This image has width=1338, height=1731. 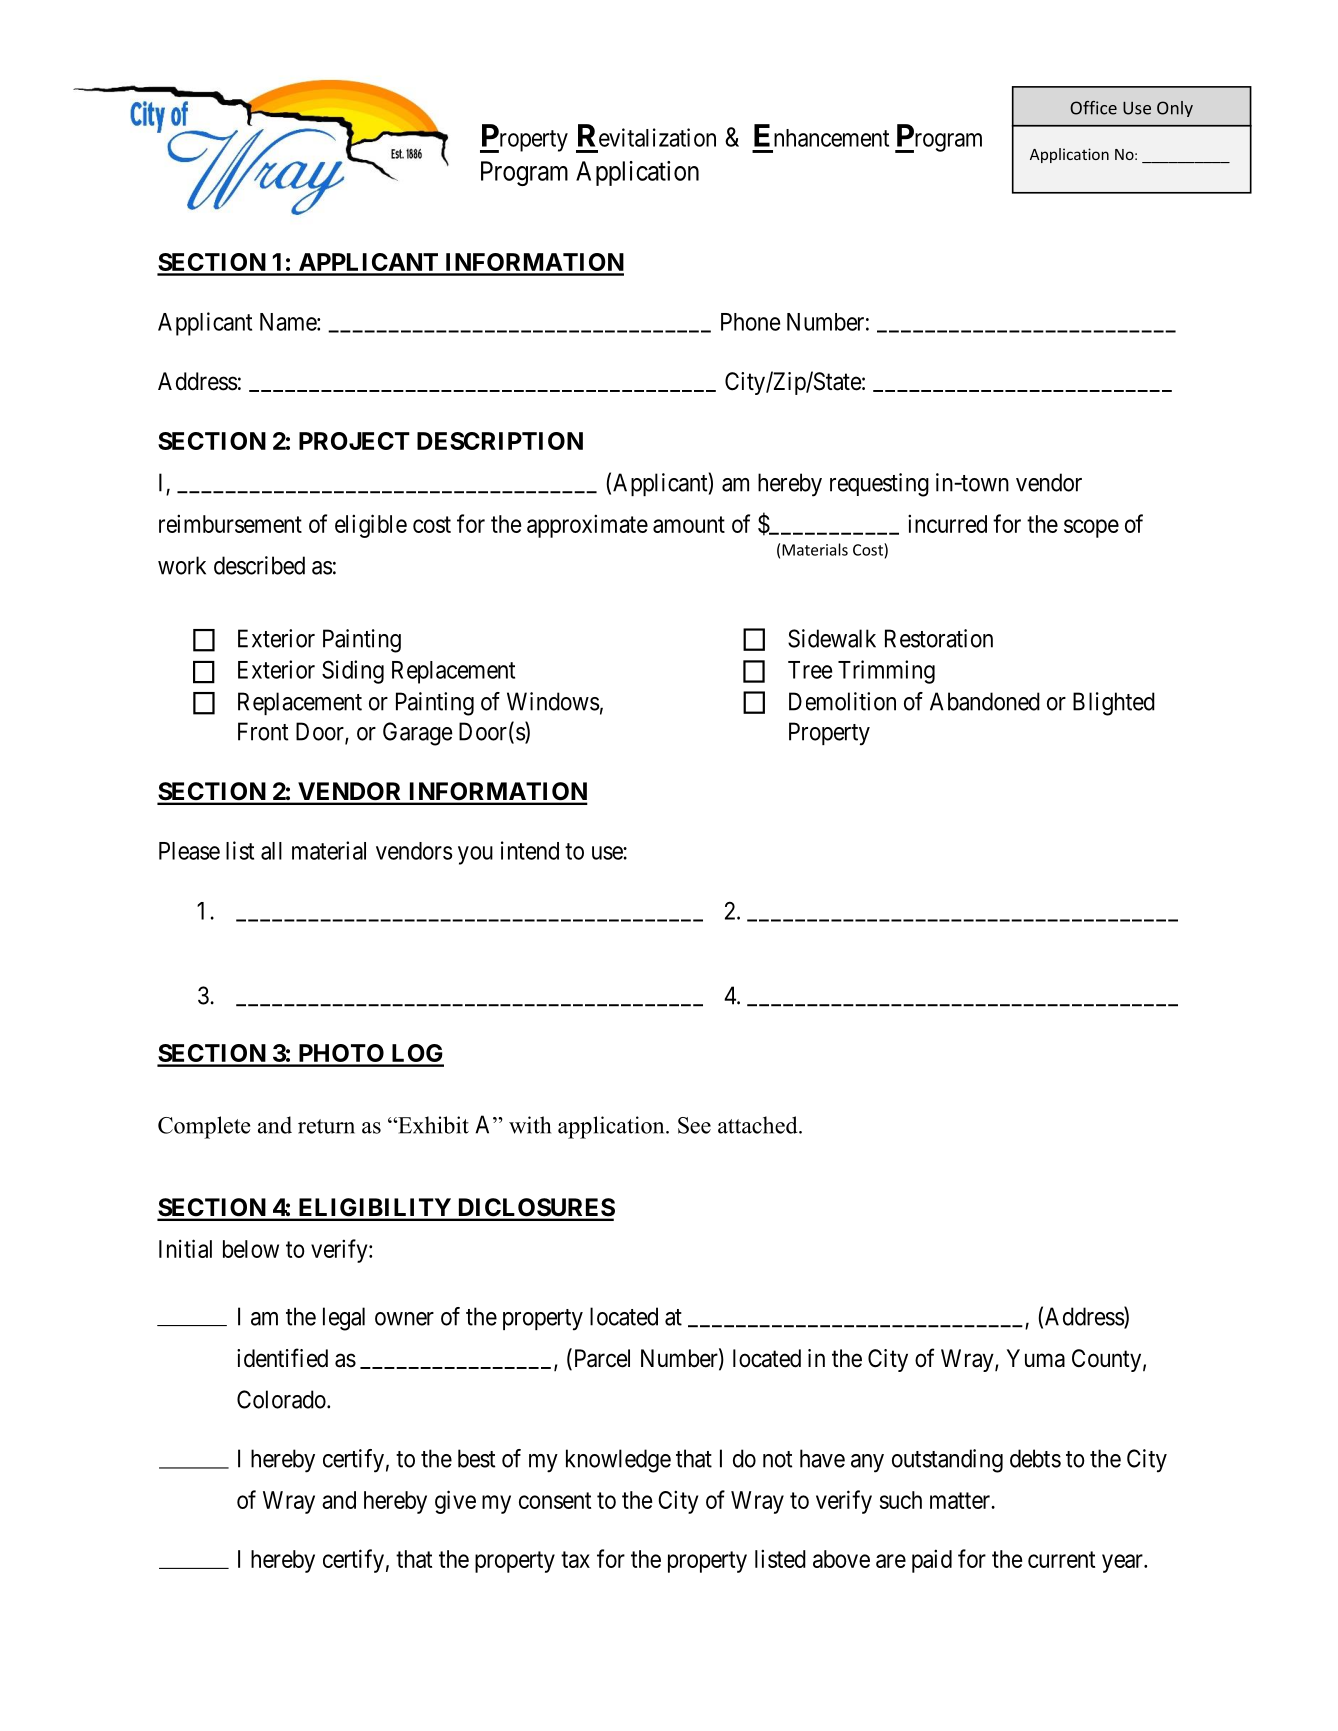 What do you see at coordinates (1061, 1559) in the image?
I see `current` at bounding box center [1061, 1559].
